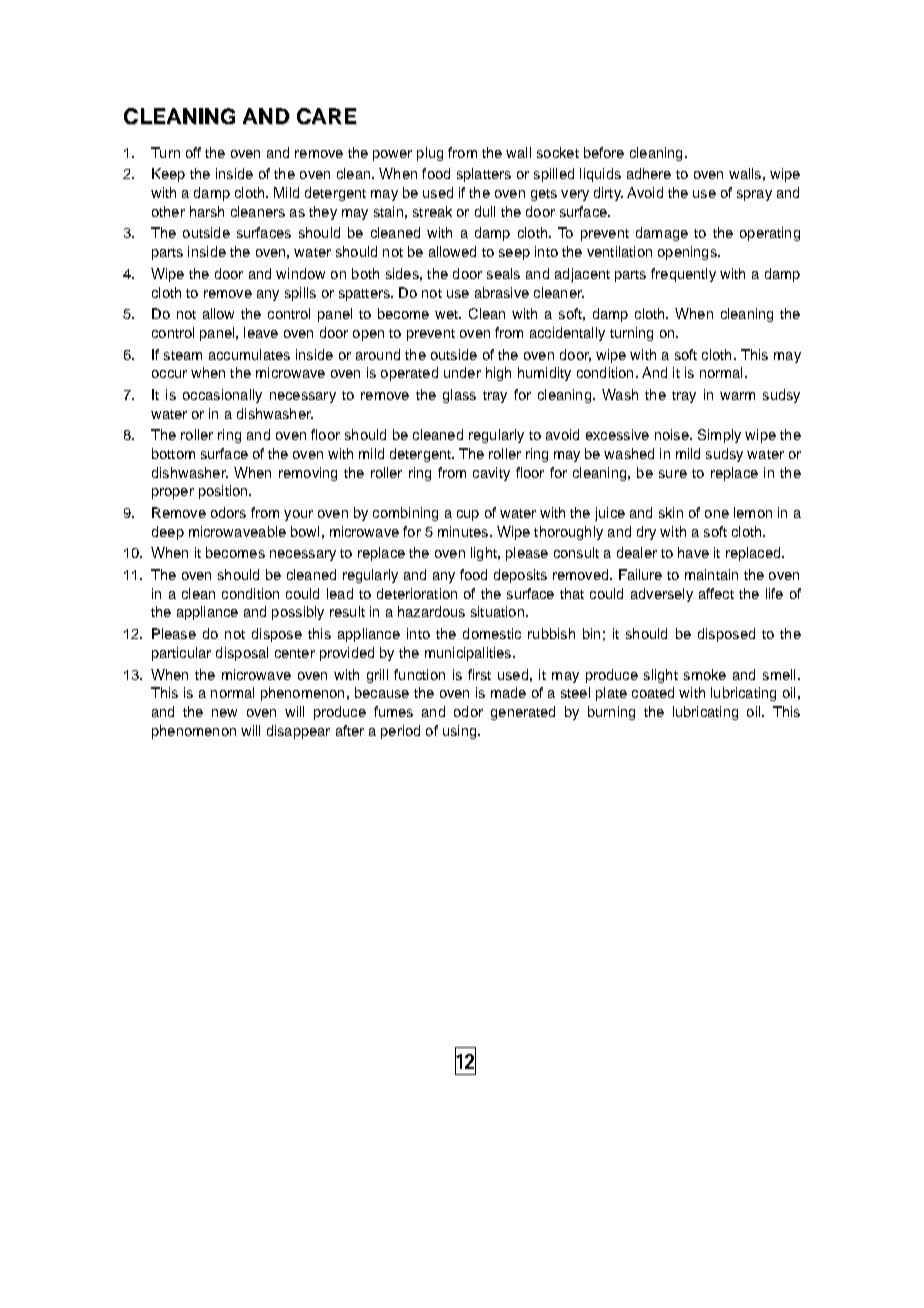  I want to click on bottom, so click(173, 453).
